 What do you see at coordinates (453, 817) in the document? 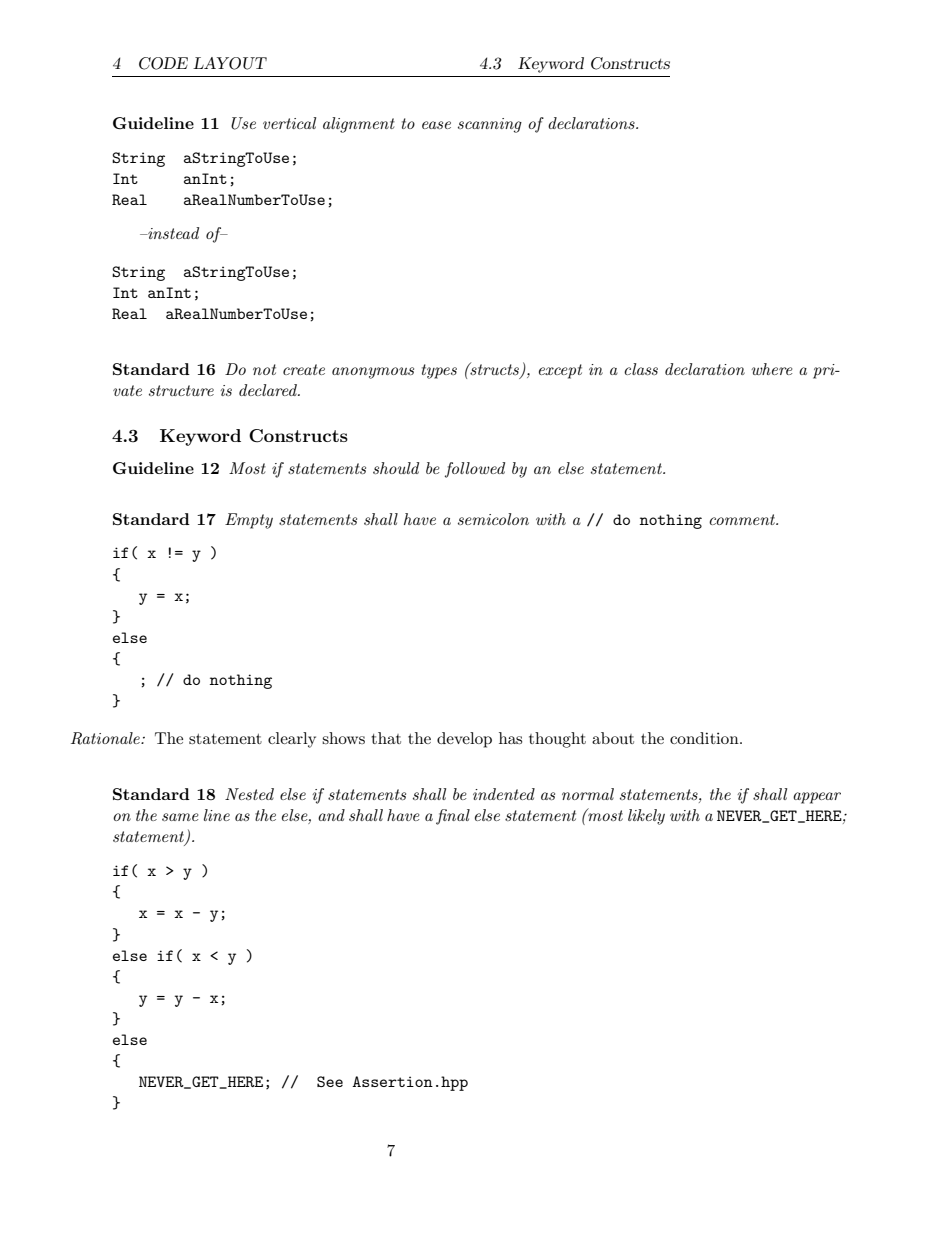
I see `final` at bounding box center [453, 817].
